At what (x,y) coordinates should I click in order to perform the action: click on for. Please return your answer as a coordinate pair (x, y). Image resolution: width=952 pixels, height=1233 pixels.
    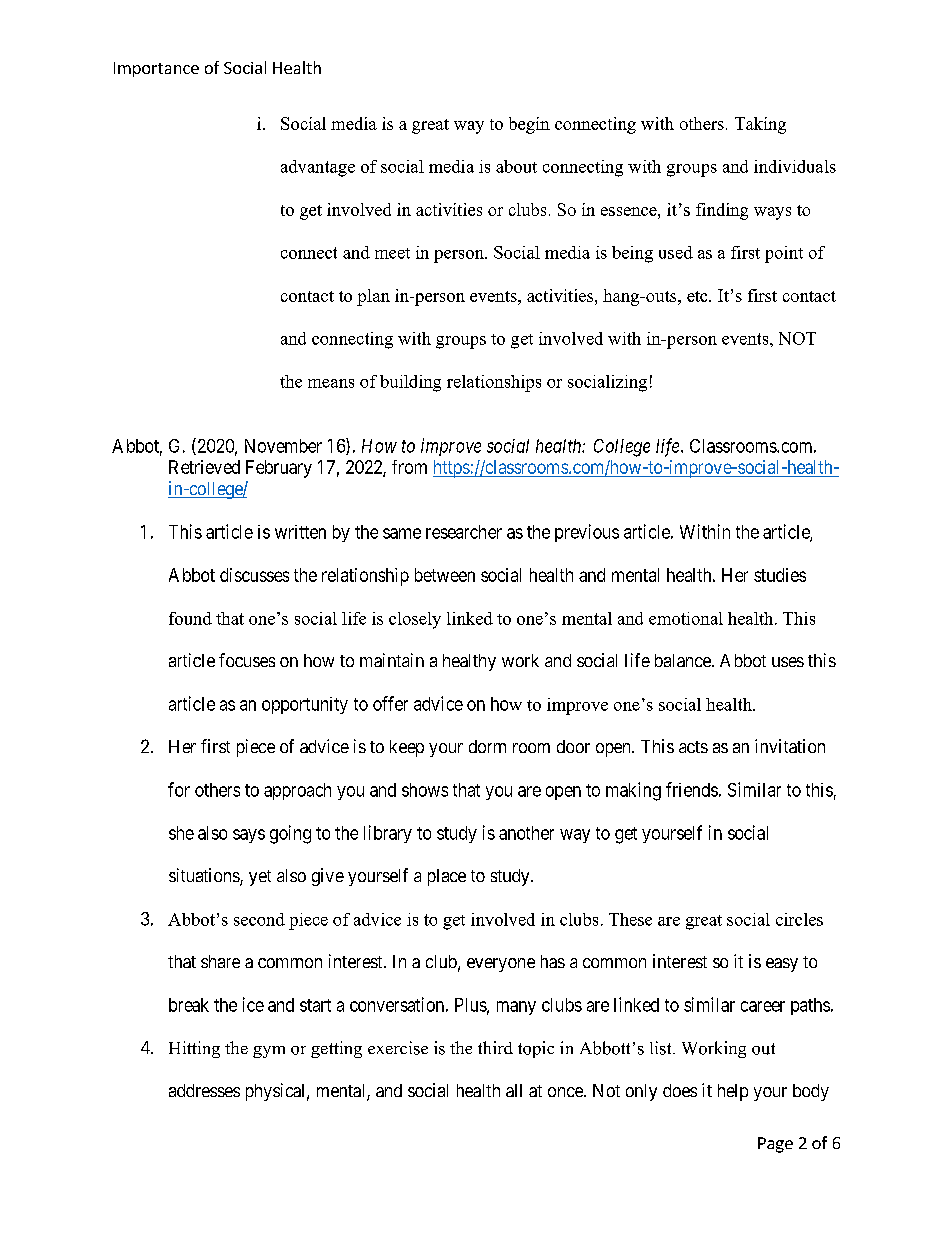
    Looking at the image, I should click on (179, 789).
